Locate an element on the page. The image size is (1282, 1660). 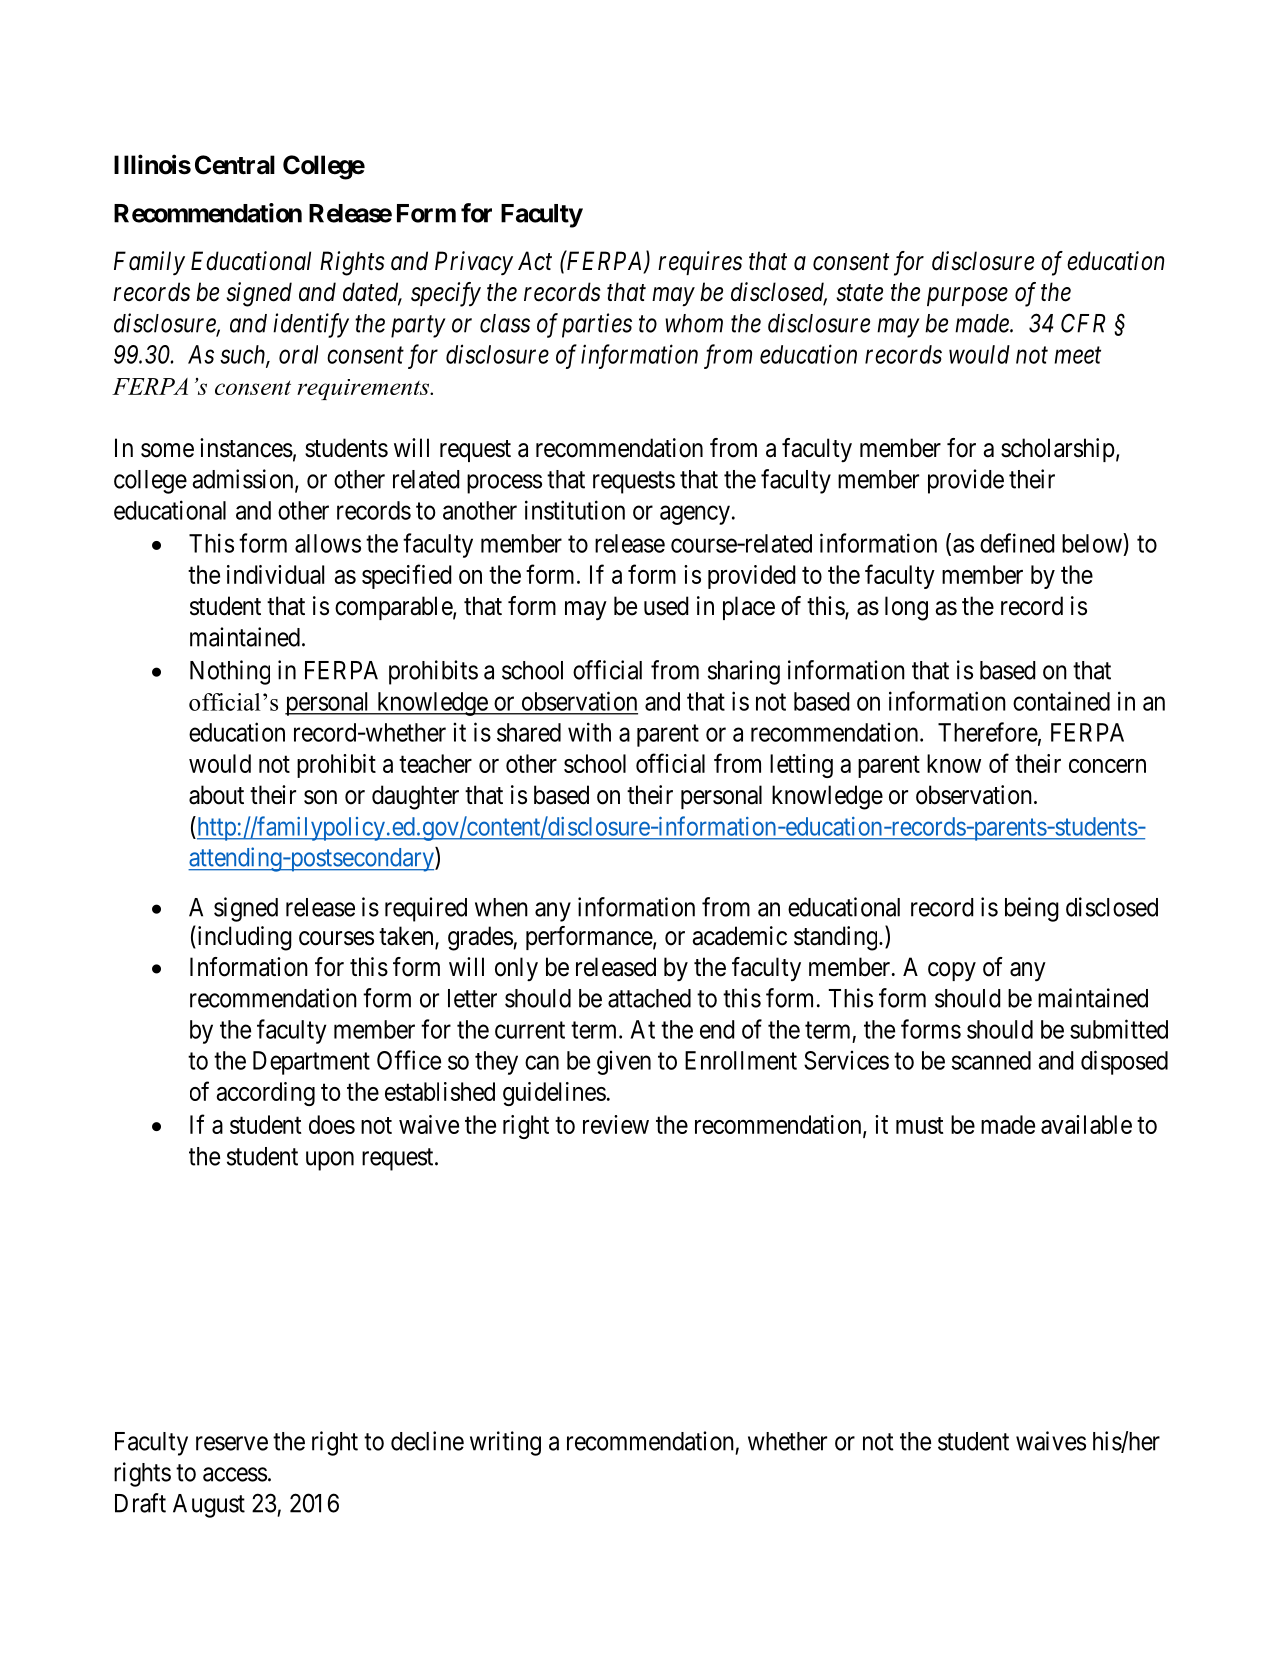
writing is located at coordinates (505, 1443).
